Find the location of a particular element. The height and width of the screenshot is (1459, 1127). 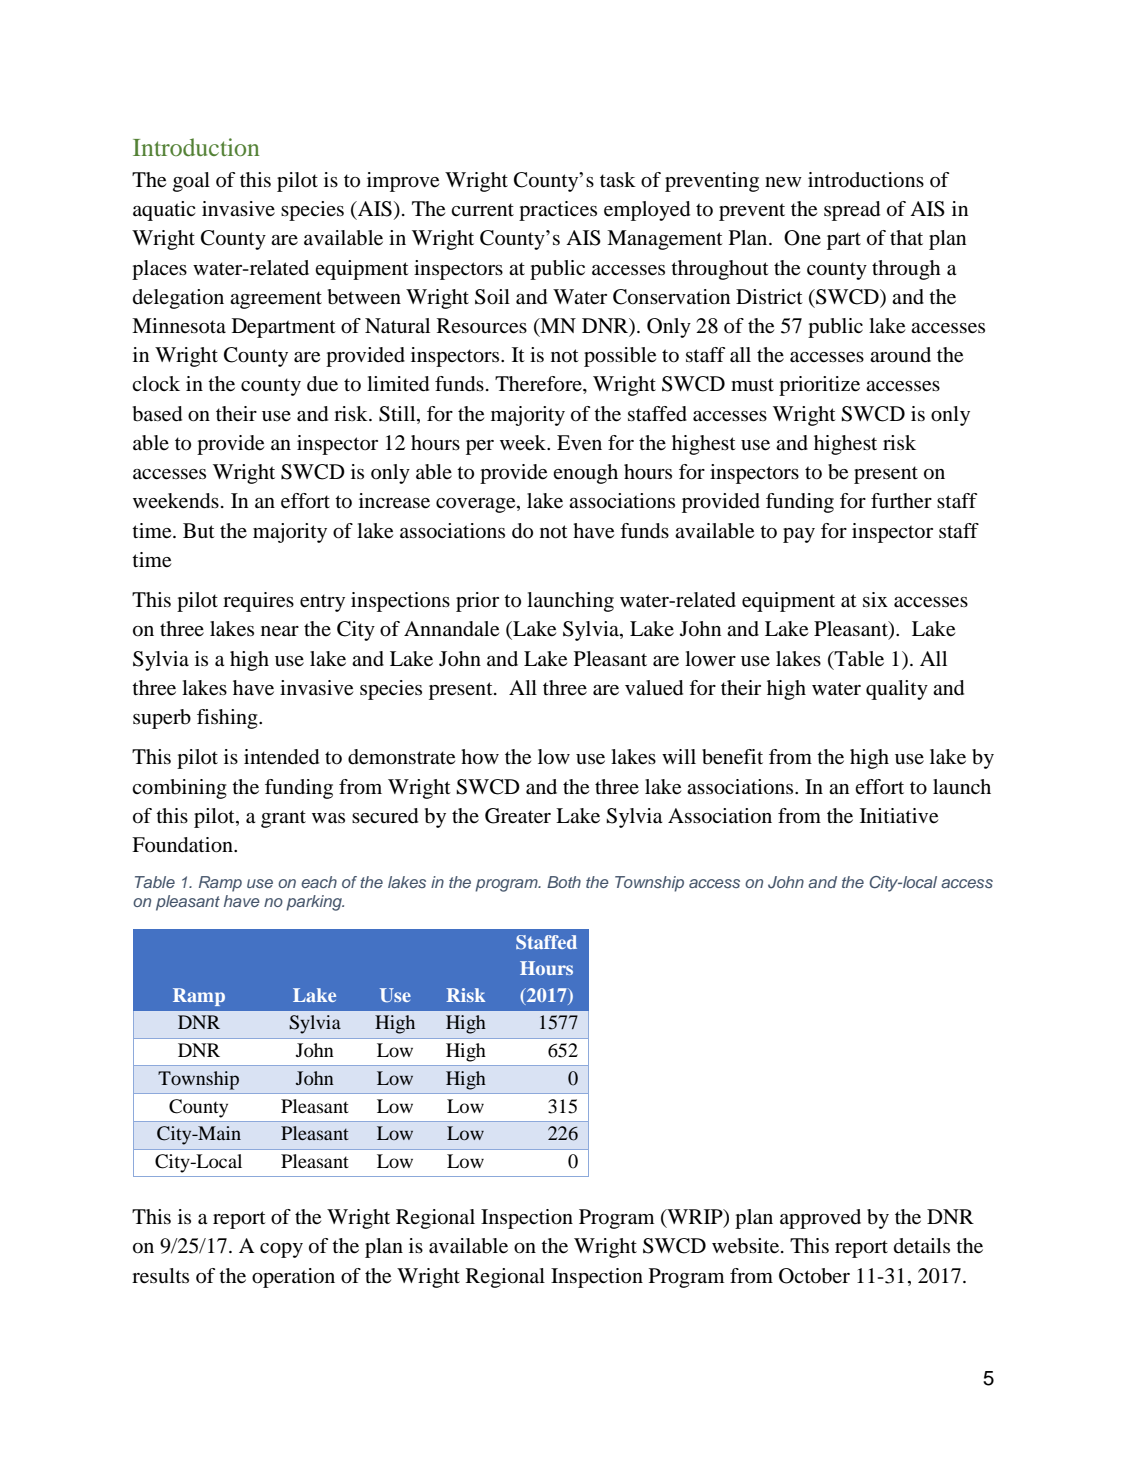

spread is located at coordinates (852, 211).
